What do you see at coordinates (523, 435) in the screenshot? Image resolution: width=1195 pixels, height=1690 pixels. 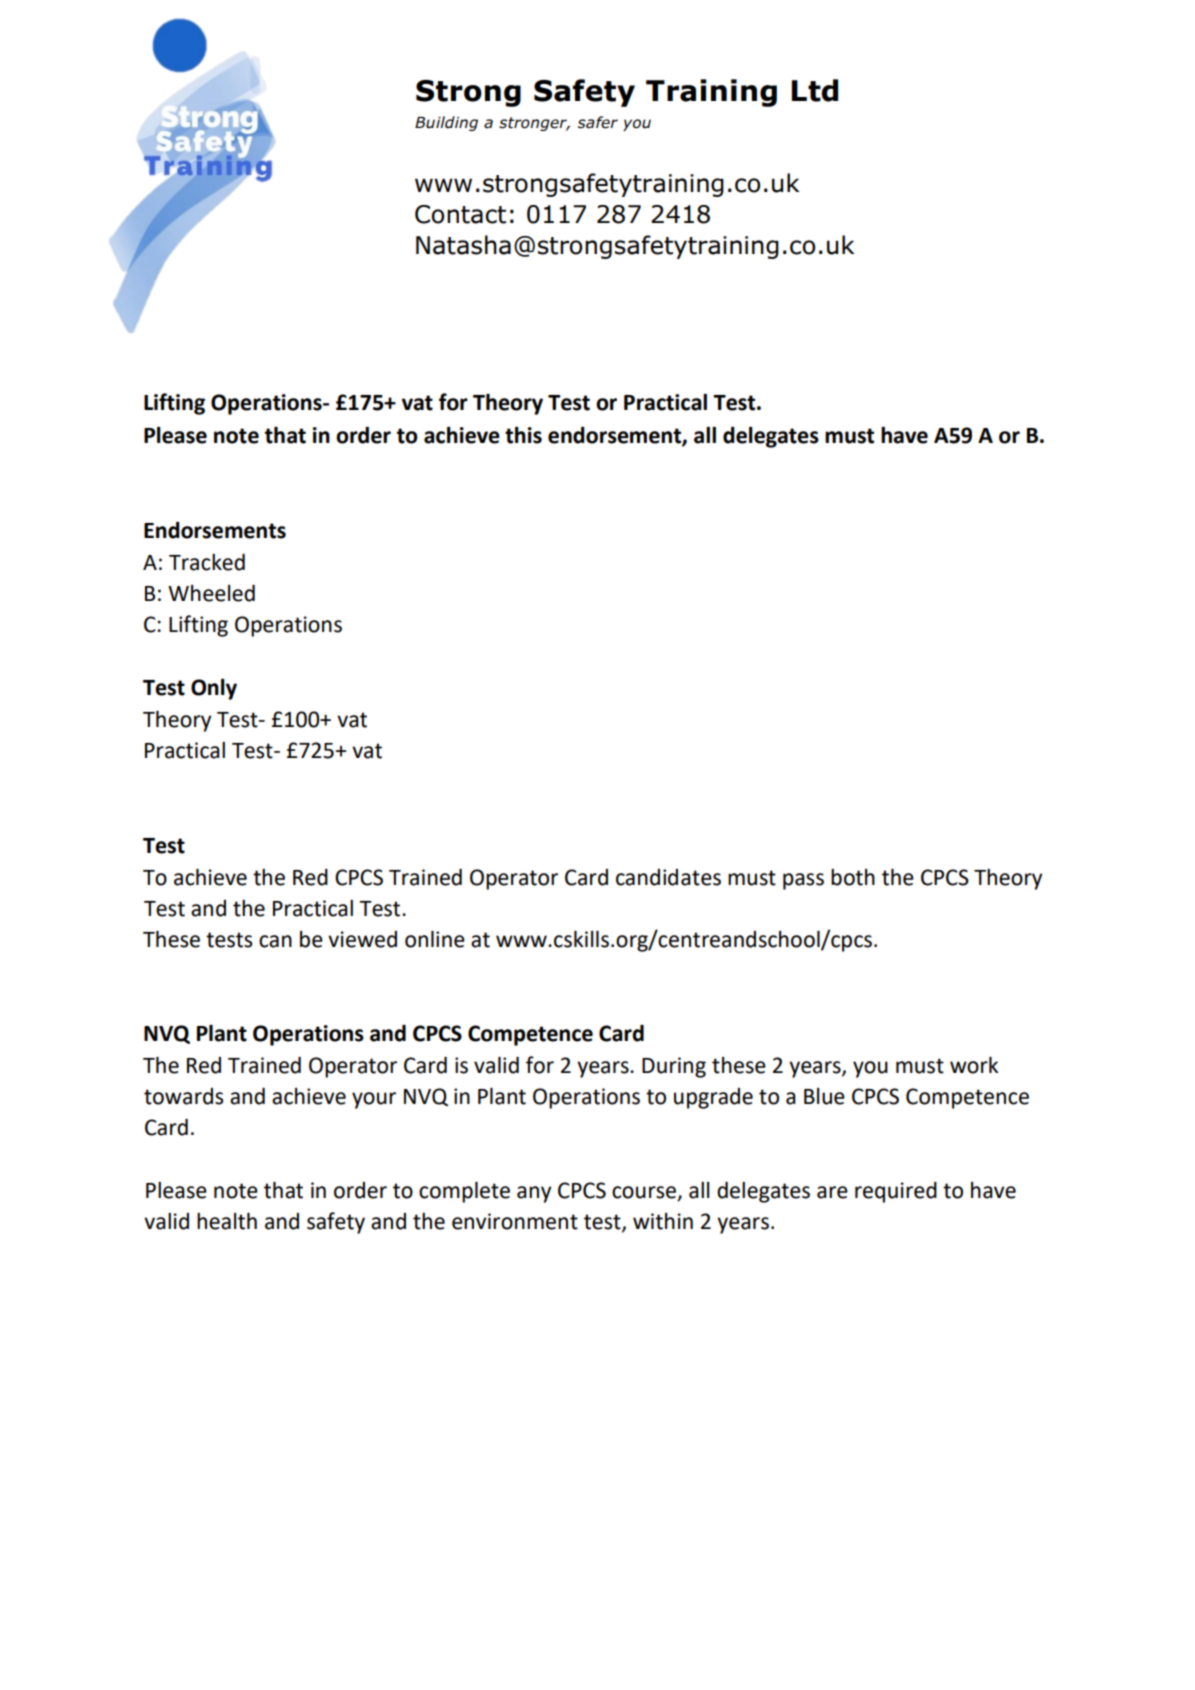 I see `this` at bounding box center [523, 435].
